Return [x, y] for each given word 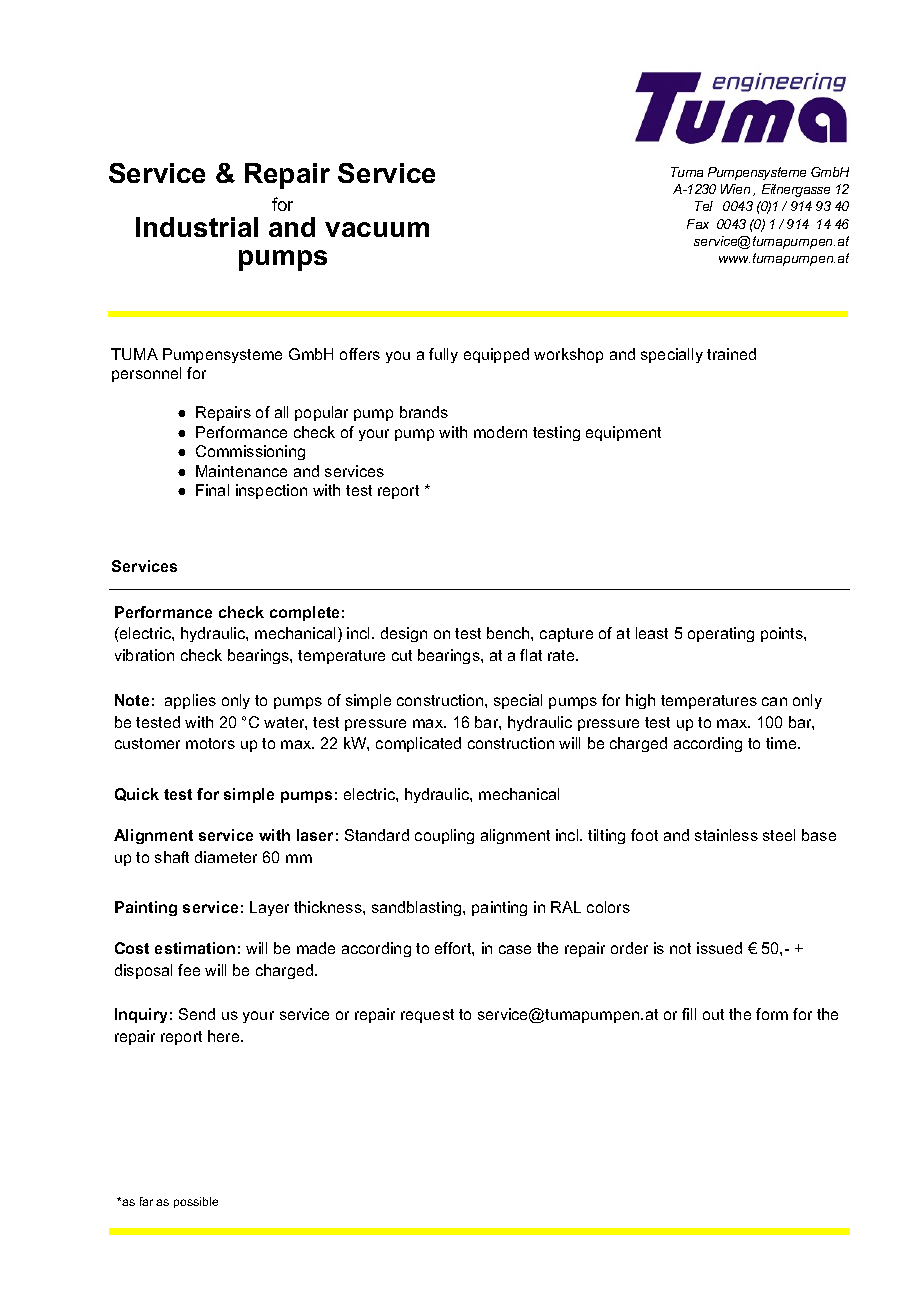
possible [196, 1202]
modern [500, 432]
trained [731, 354]
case [515, 949]
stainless [726, 835]
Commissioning [250, 452]
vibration [144, 655]
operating [721, 634]
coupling [444, 836]
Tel [704, 206]
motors [210, 743]
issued [719, 948]
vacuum [377, 229]
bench [509, 633]
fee [189, 970]
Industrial [197, 227]
